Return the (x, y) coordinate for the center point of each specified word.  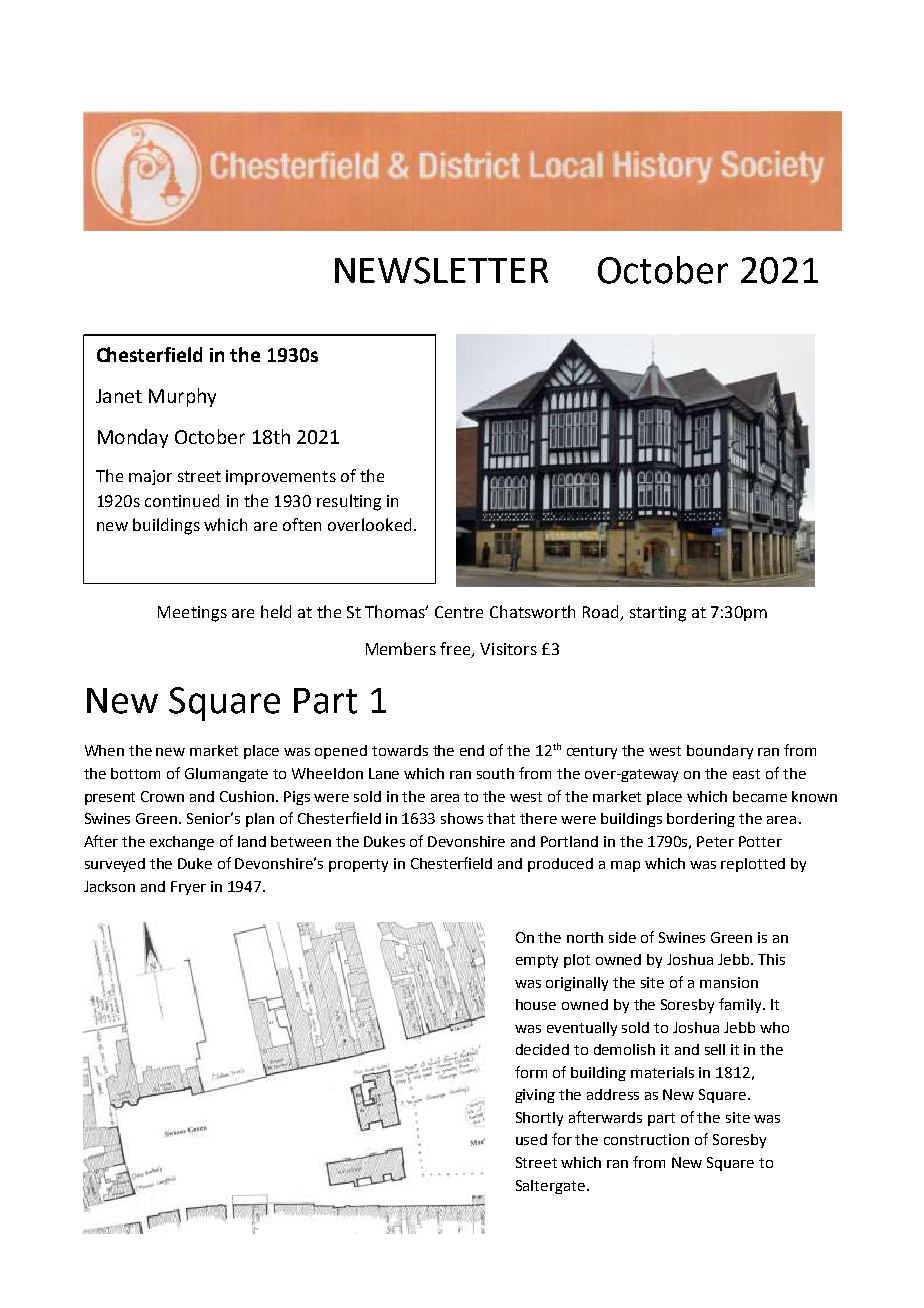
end (472, 750)
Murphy (182, 397)
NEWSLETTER (441, 270)
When (104, 750)
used (531, 1139)
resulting (349, 502)
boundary (720, 752)
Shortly (539, 1119)
